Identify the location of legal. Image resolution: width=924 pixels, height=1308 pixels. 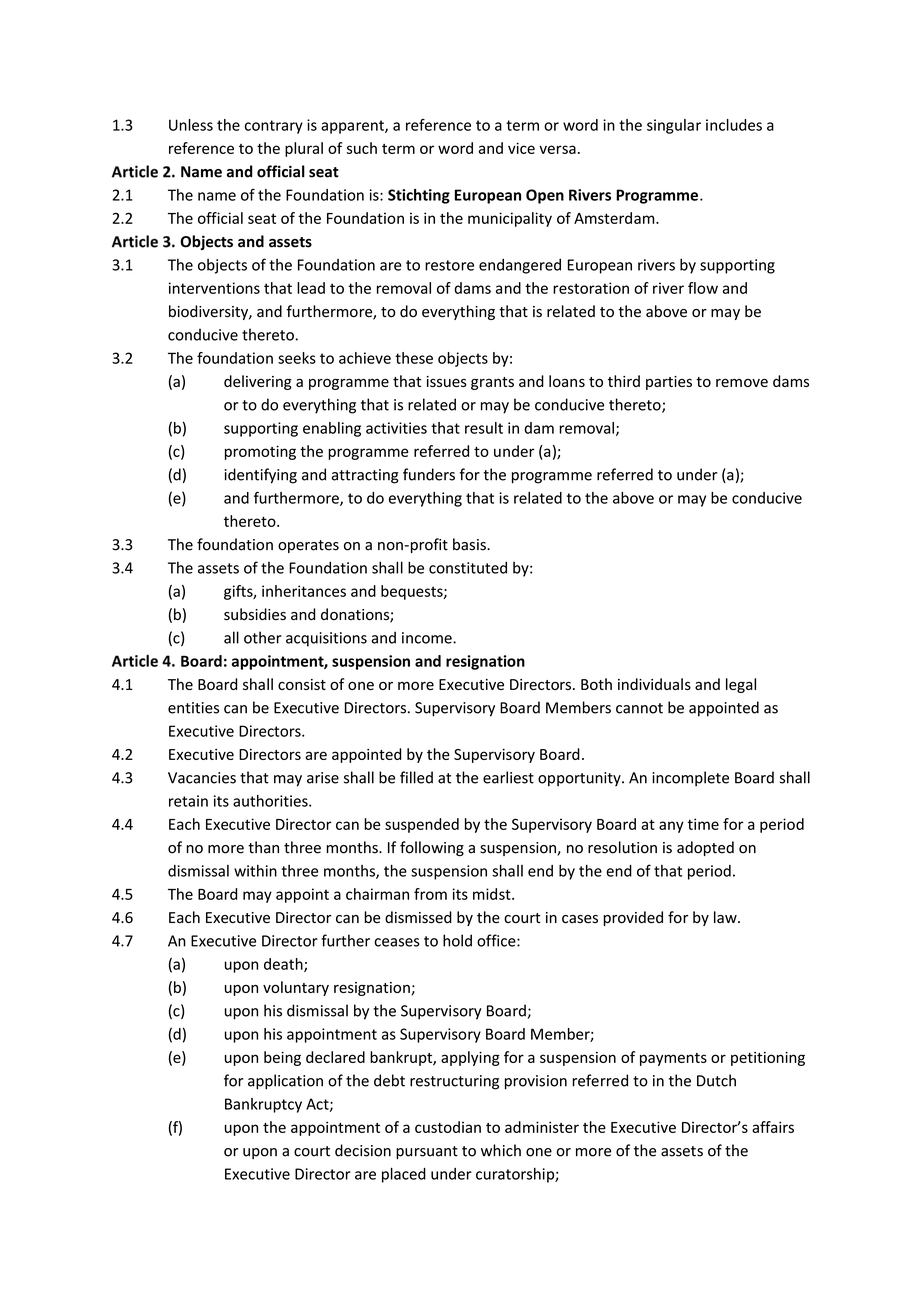
(741, 685).
